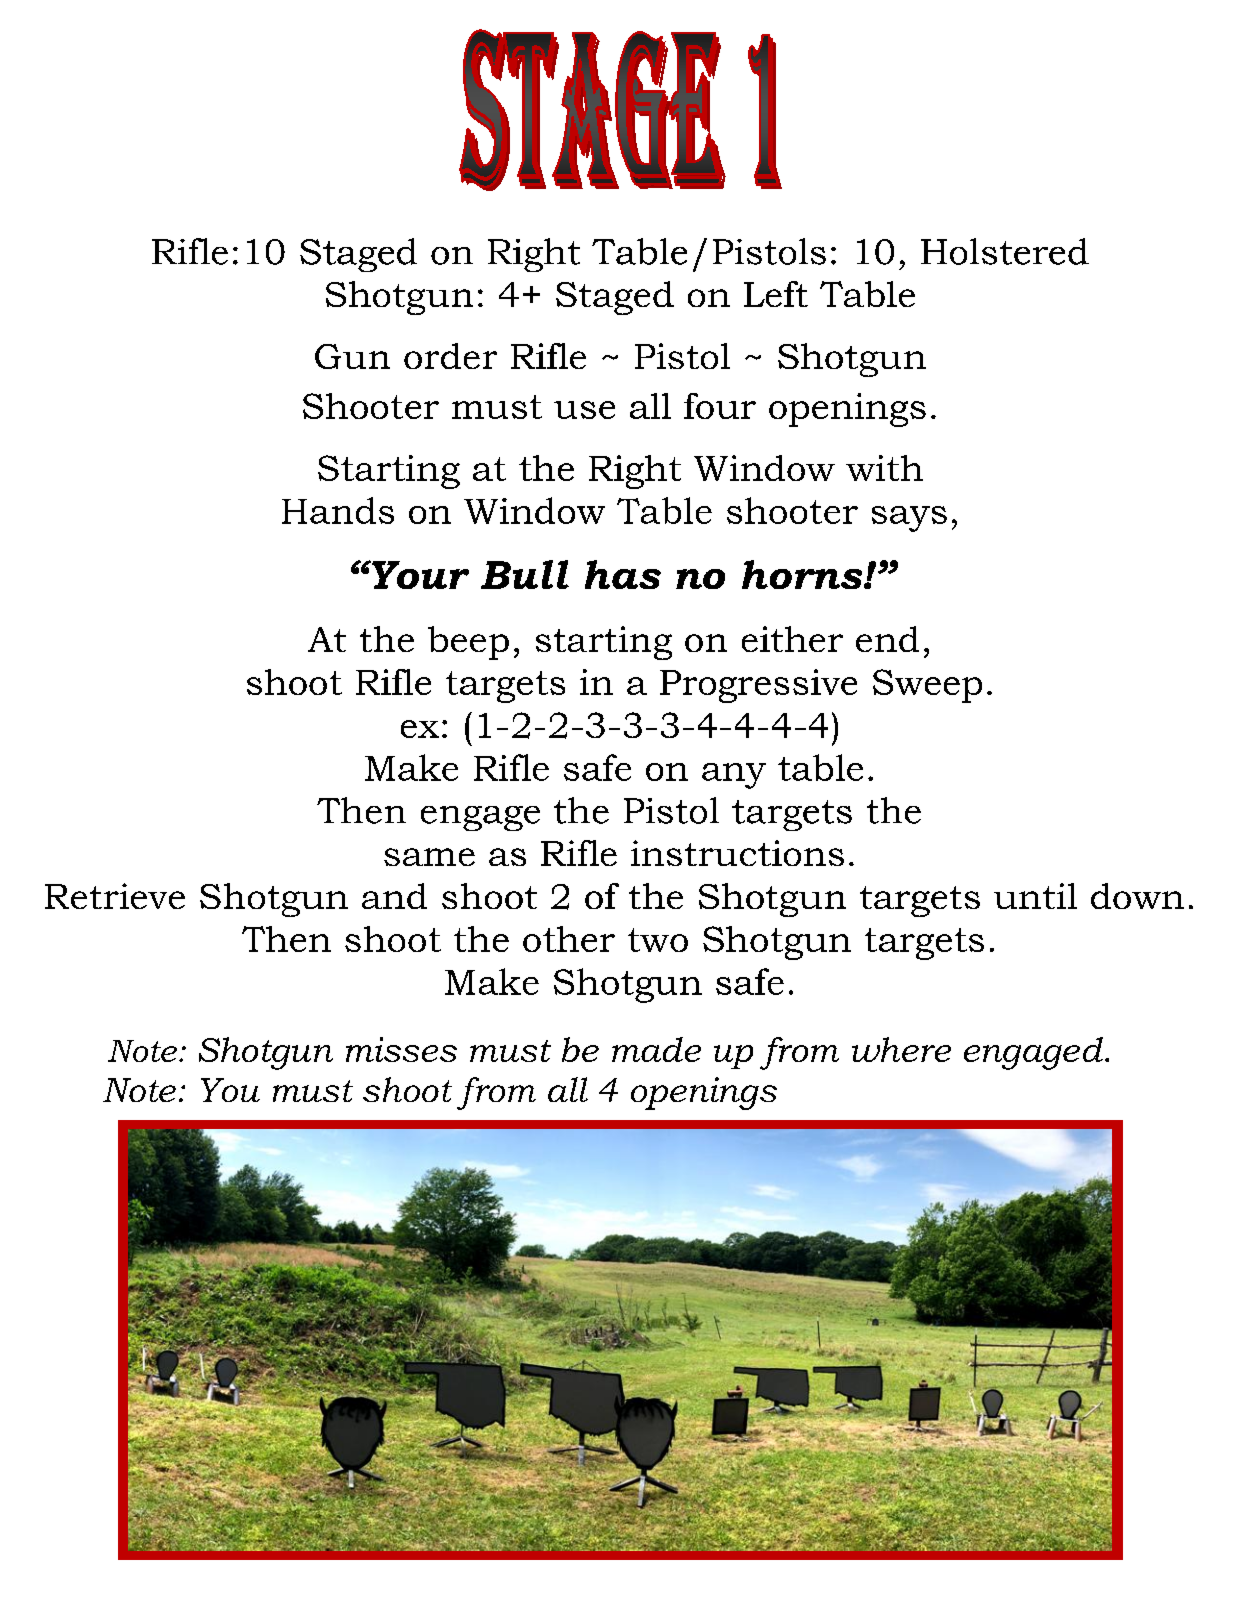 The height and width of the image is (1605, 1240). What do you see at coordinates (468, 643) in the image?
I see `beep` at bounding box center [468, 643].
